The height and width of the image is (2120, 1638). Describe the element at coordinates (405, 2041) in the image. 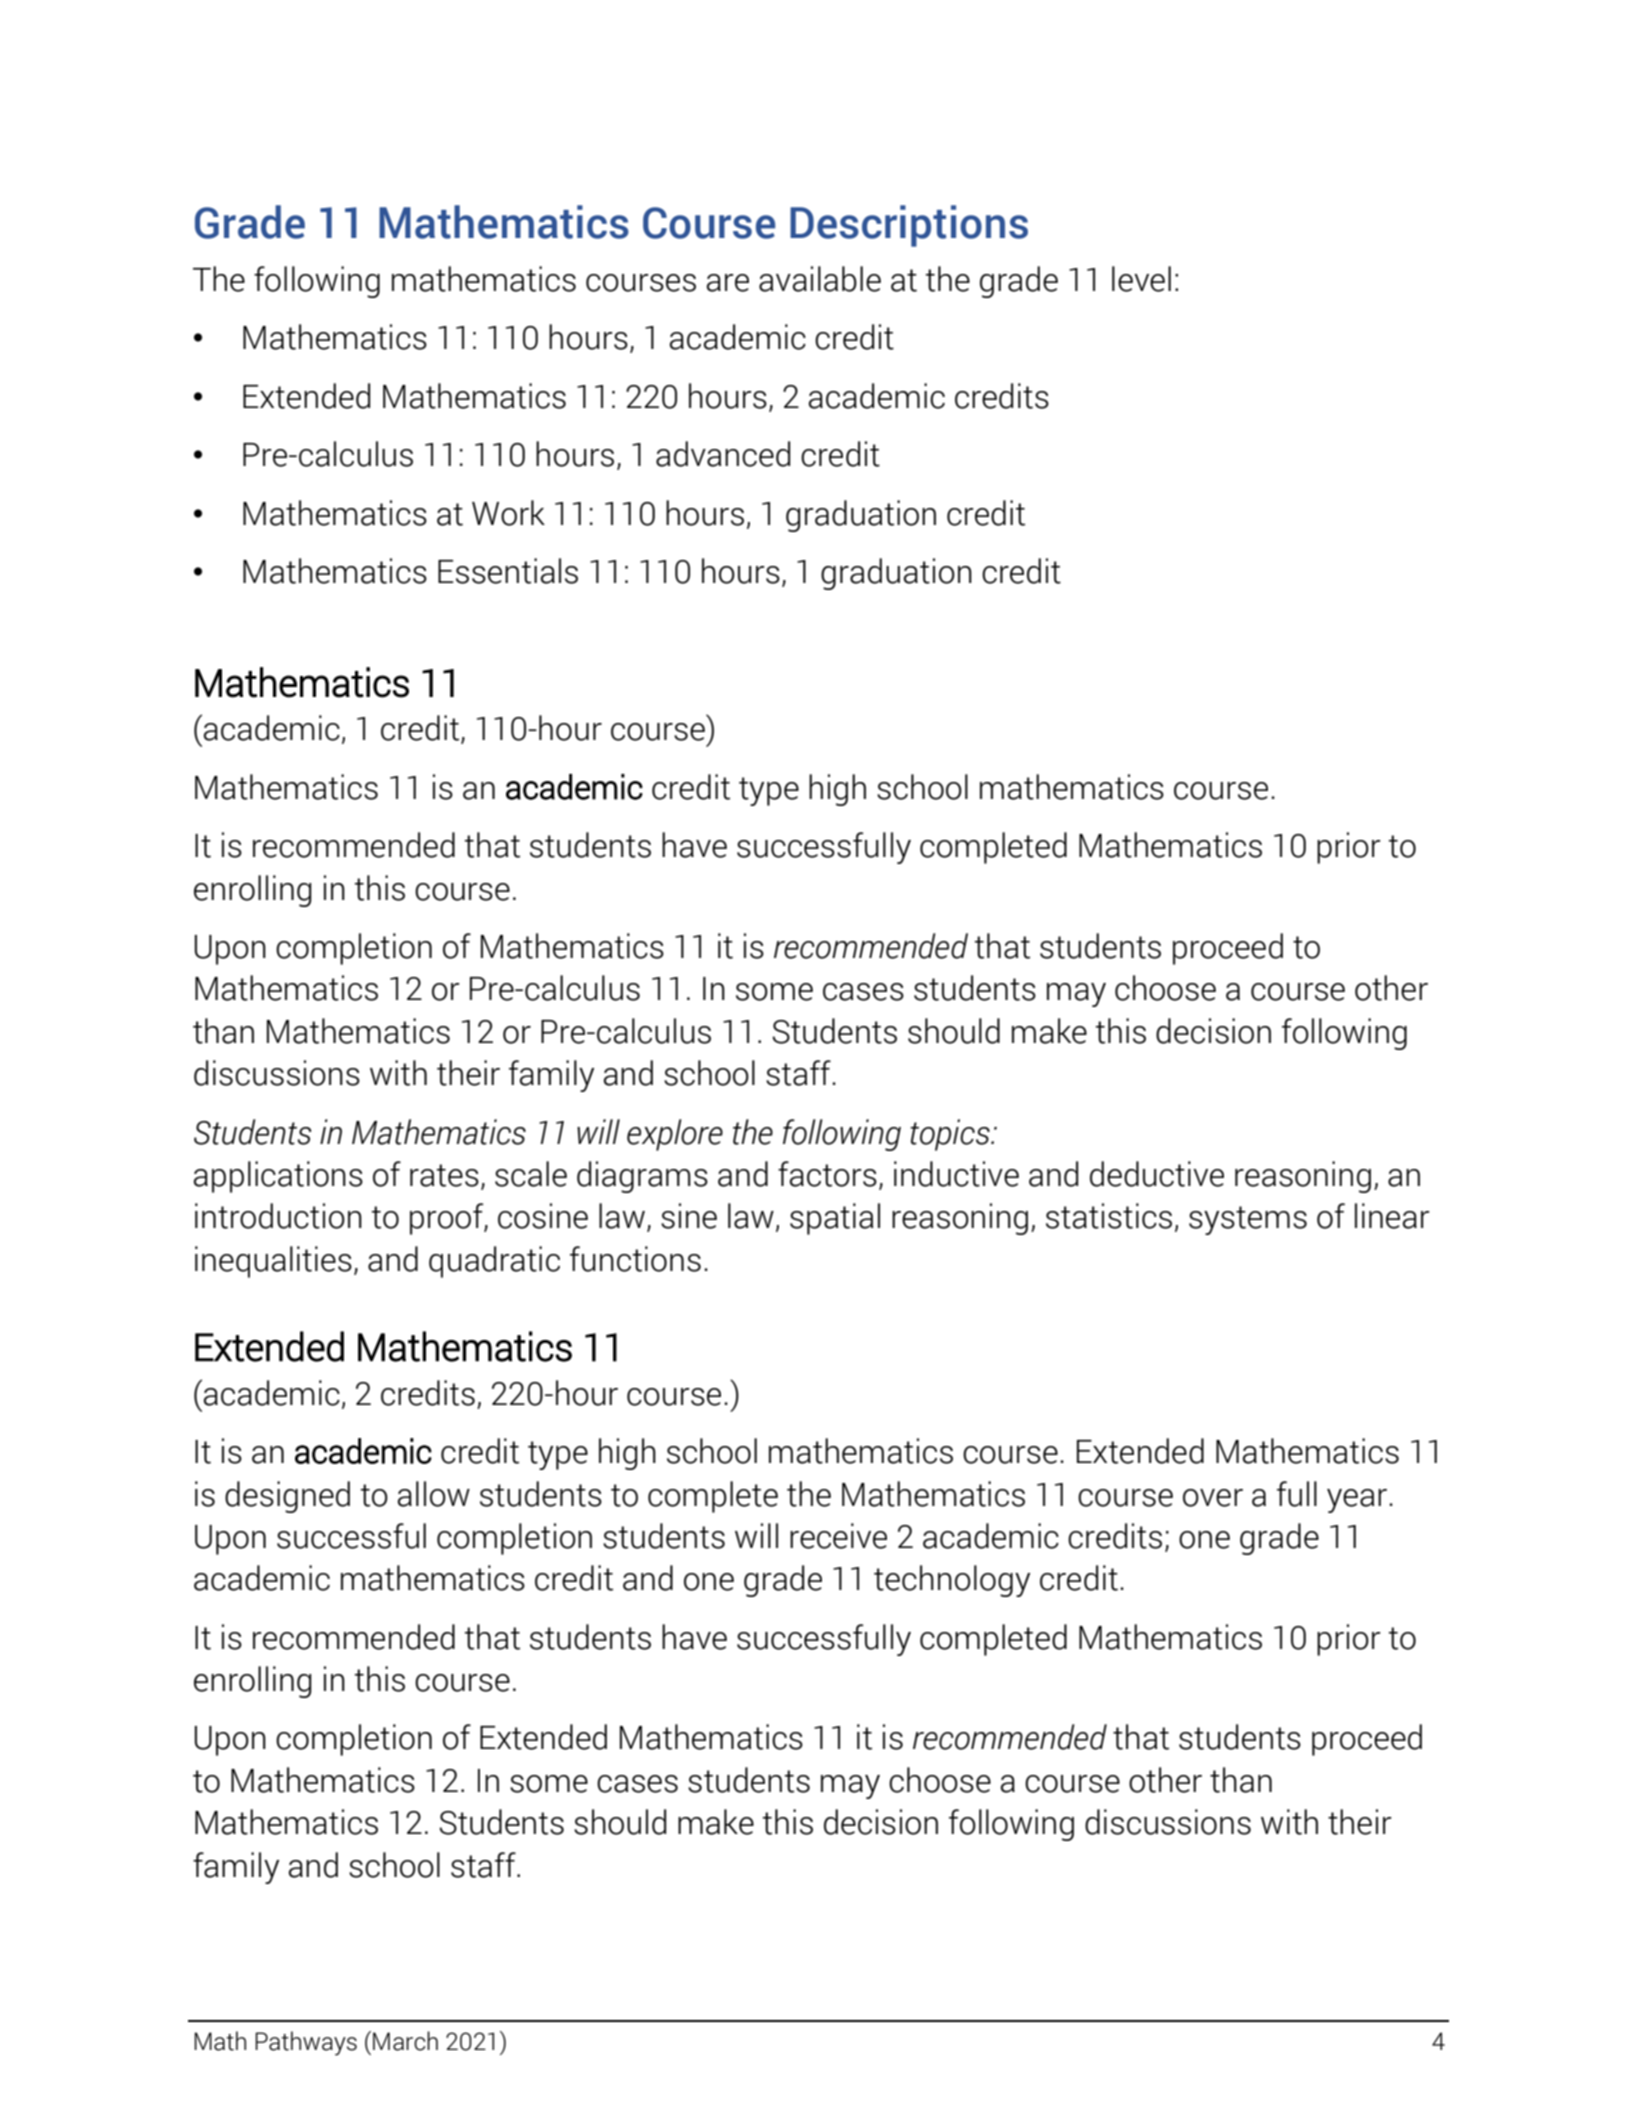

I see `March` at that location.
